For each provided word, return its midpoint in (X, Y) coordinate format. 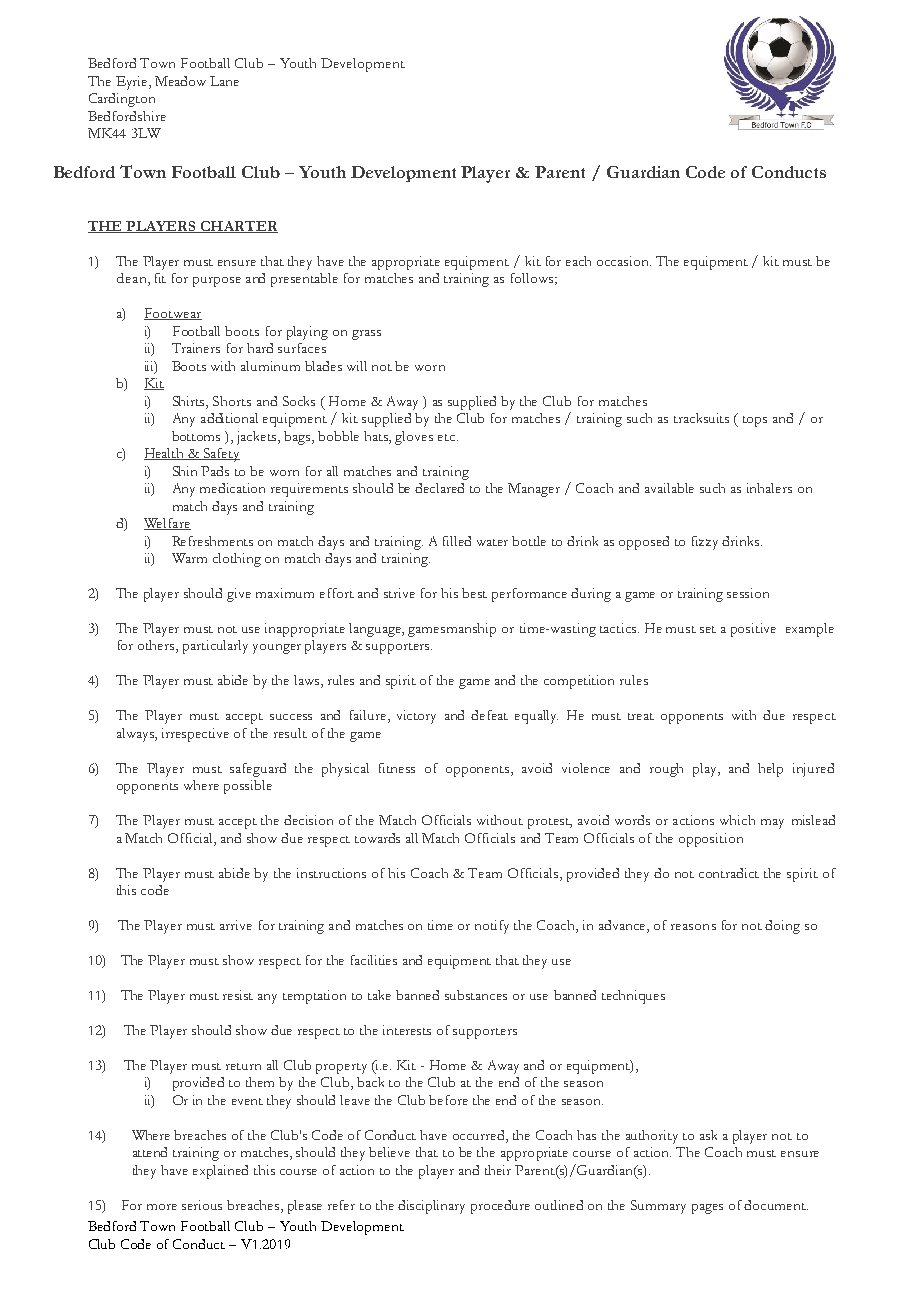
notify (492, 927)
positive (753, 630)
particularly (215, 647)
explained (220, 1172)
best (474, 593)
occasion (624, 261)
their (498, 1170)
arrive (236, 925)
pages (707, 1209)
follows (532, 278)
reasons (693, 927)
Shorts (232, 401)
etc (448, 437)
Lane (224, 81)
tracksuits (701, 418)
